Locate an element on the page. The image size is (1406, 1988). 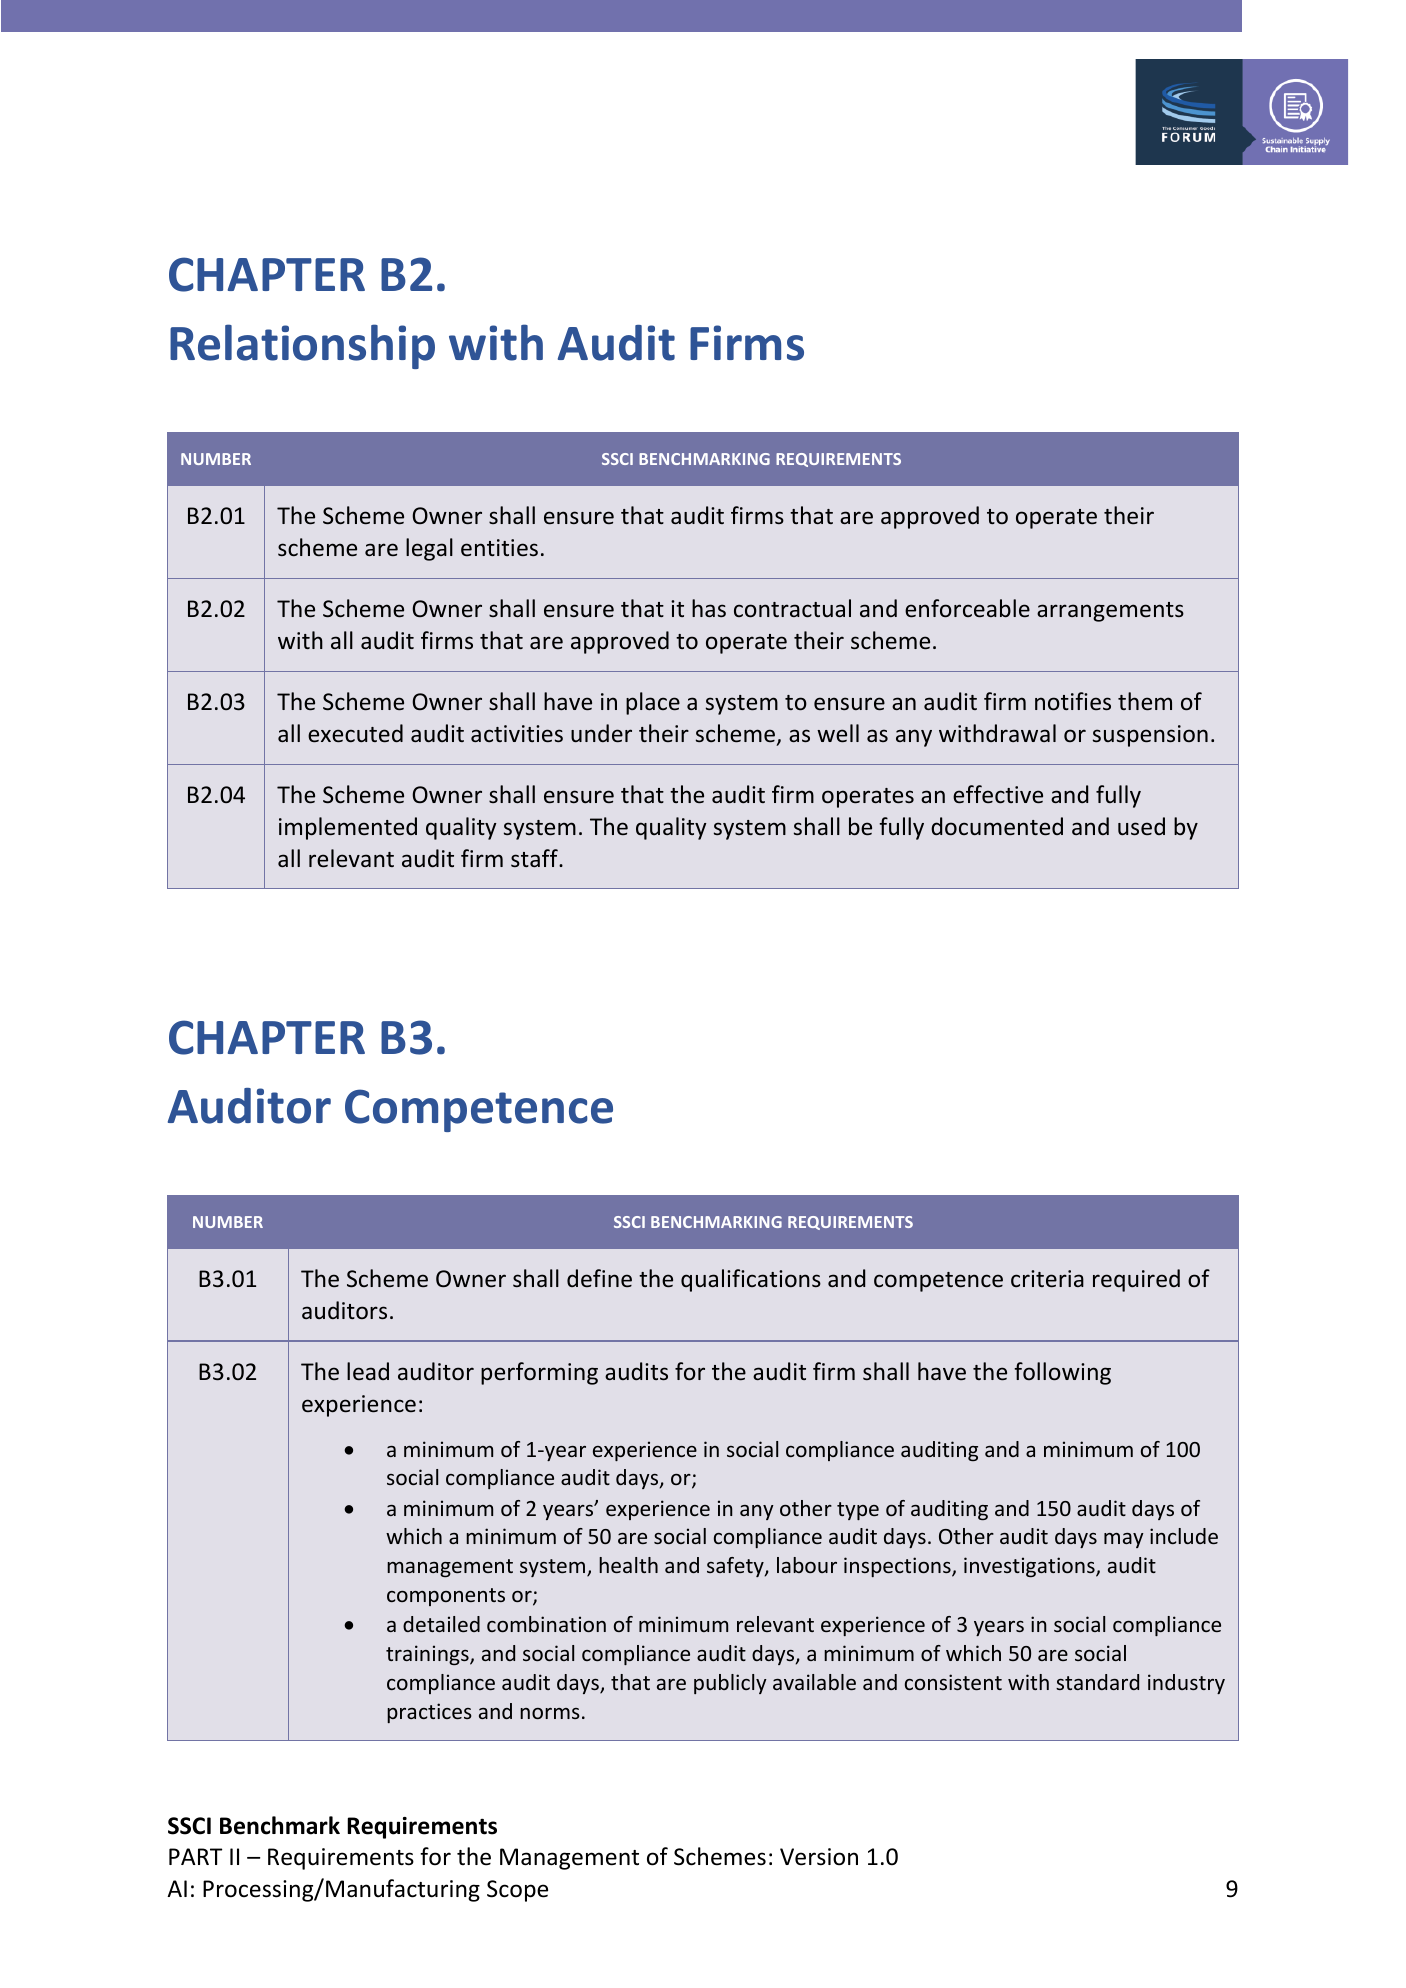
lead is located at coordinates (368, 1371).
